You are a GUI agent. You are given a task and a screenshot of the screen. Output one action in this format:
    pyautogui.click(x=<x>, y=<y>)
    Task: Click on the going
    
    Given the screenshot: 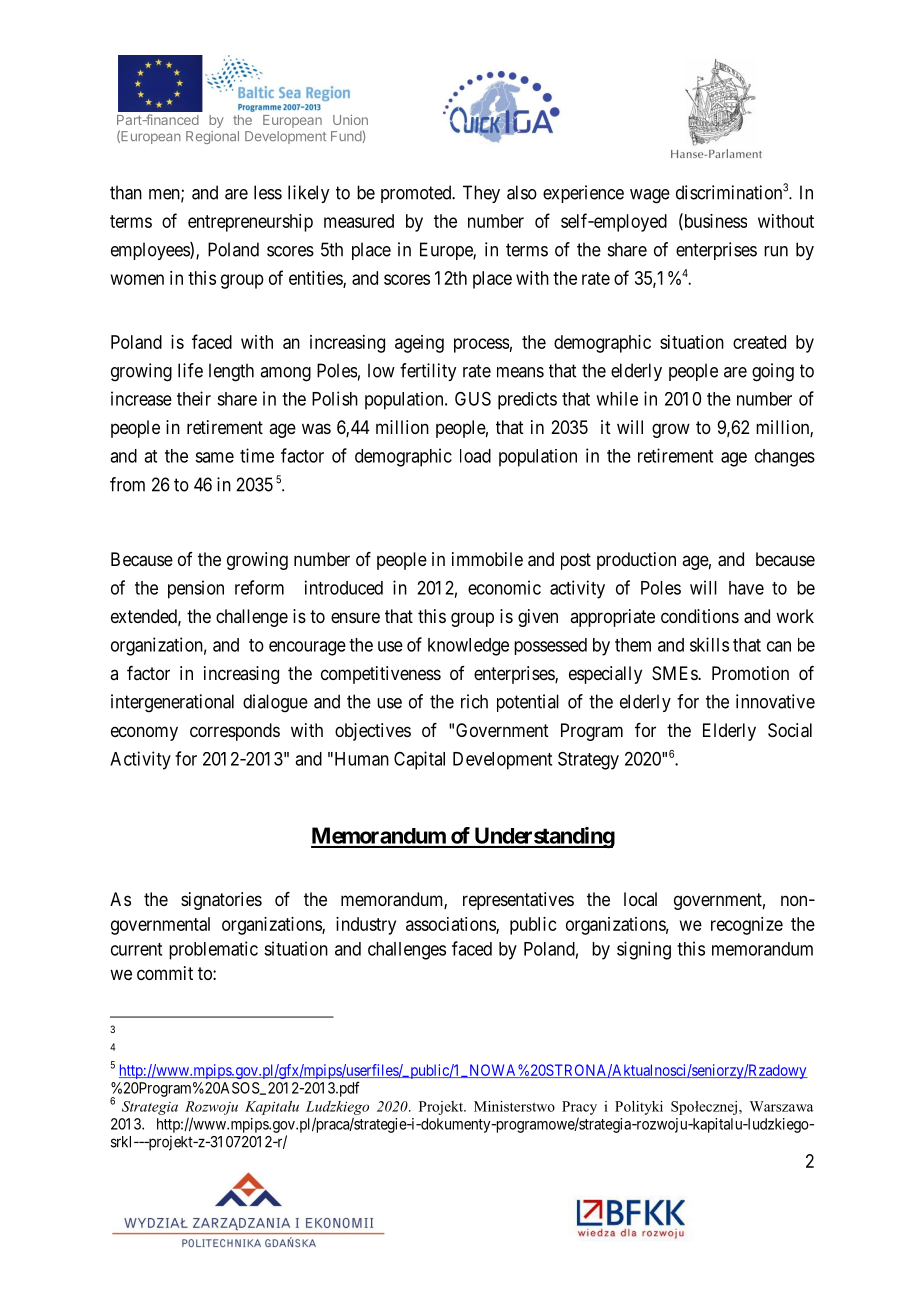 What is the action you would take?
    pyautogui.click(x=773, y=372)
